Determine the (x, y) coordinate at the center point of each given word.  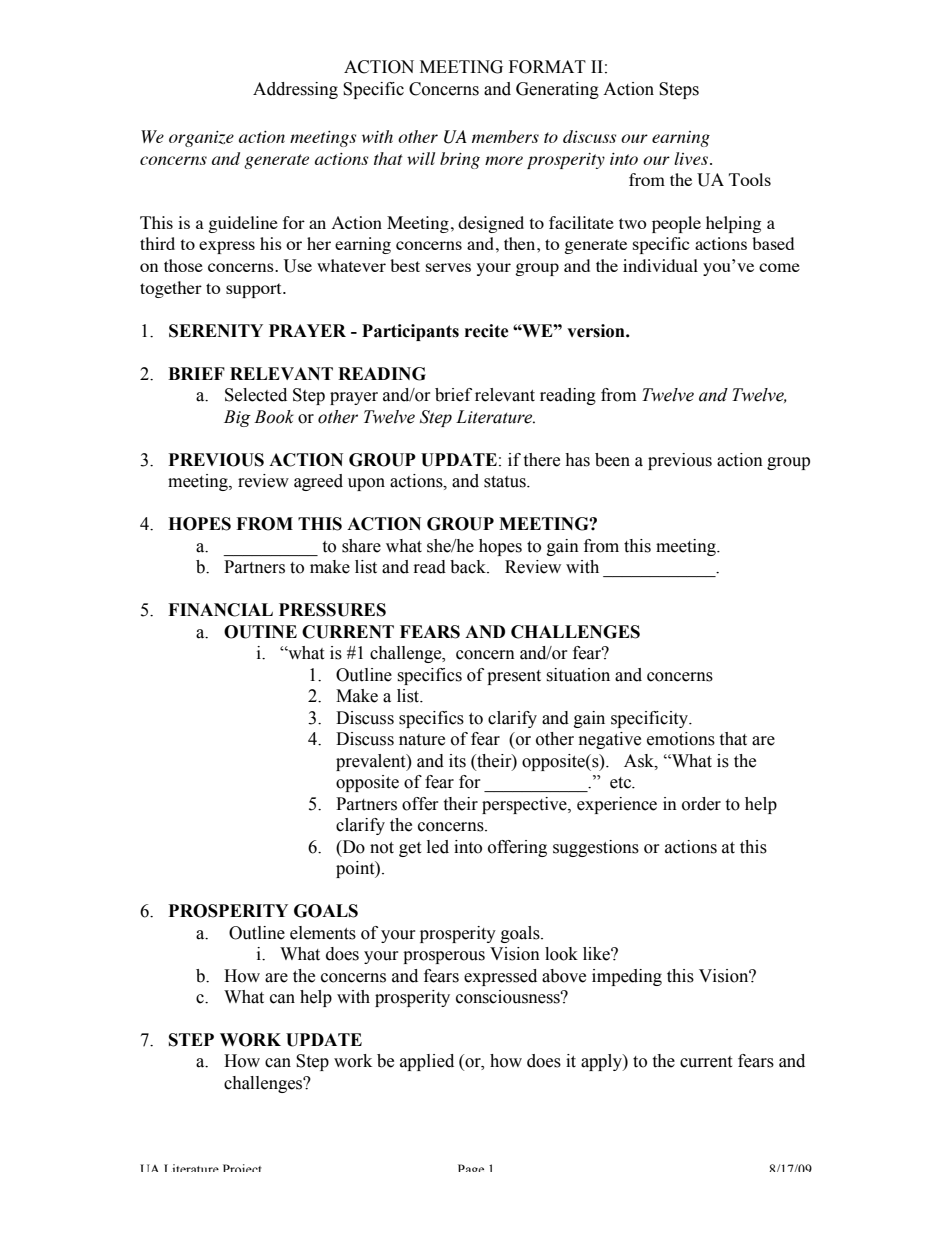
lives (691, 158)
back (469, 567)
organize (201, 139)
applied (427, 1062)
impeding (627, 977)
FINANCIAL (220, 610)
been (612, 460)
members (505, 136)
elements (323, 933)
